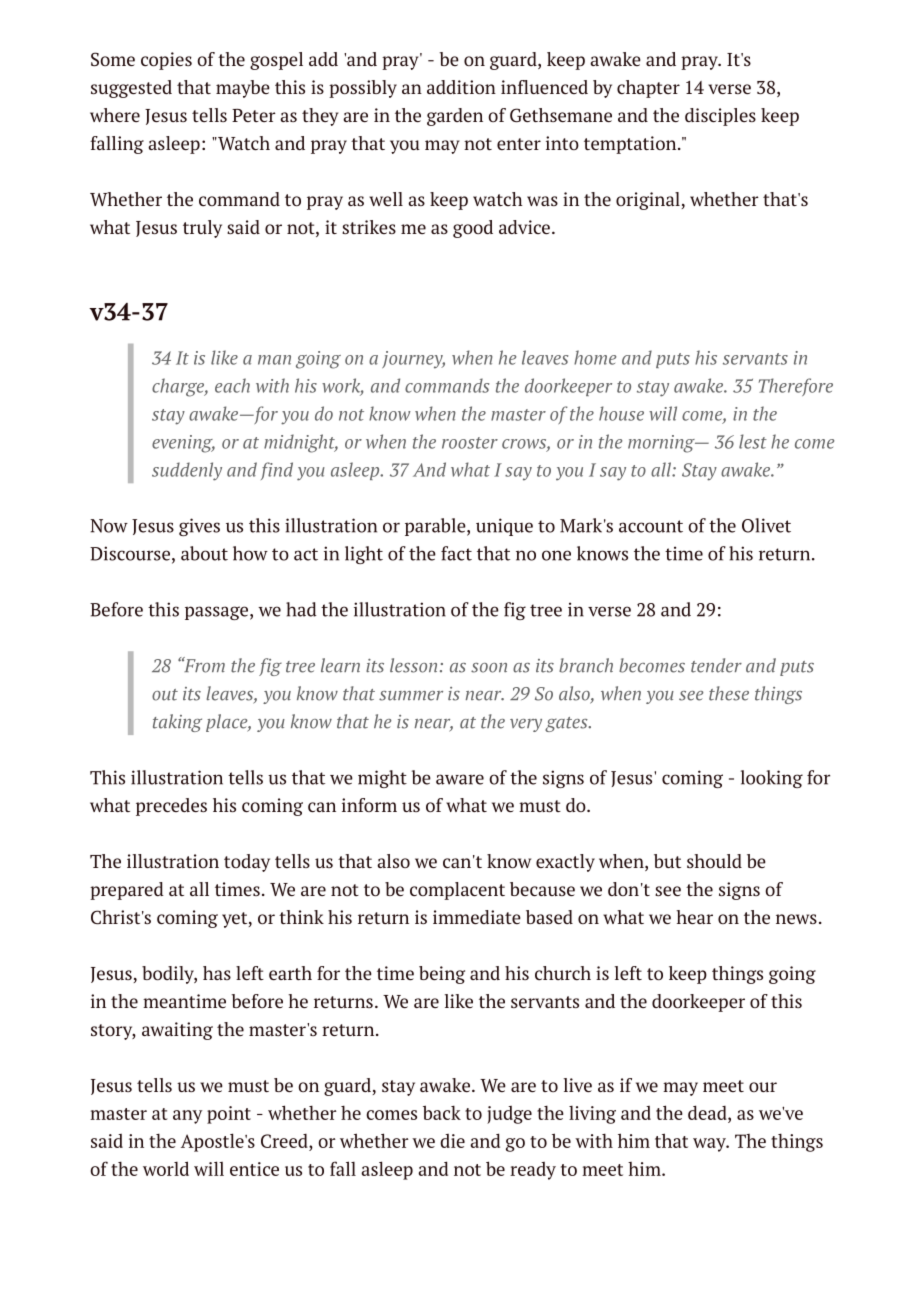  I want to click on today, so click(247, 863).
